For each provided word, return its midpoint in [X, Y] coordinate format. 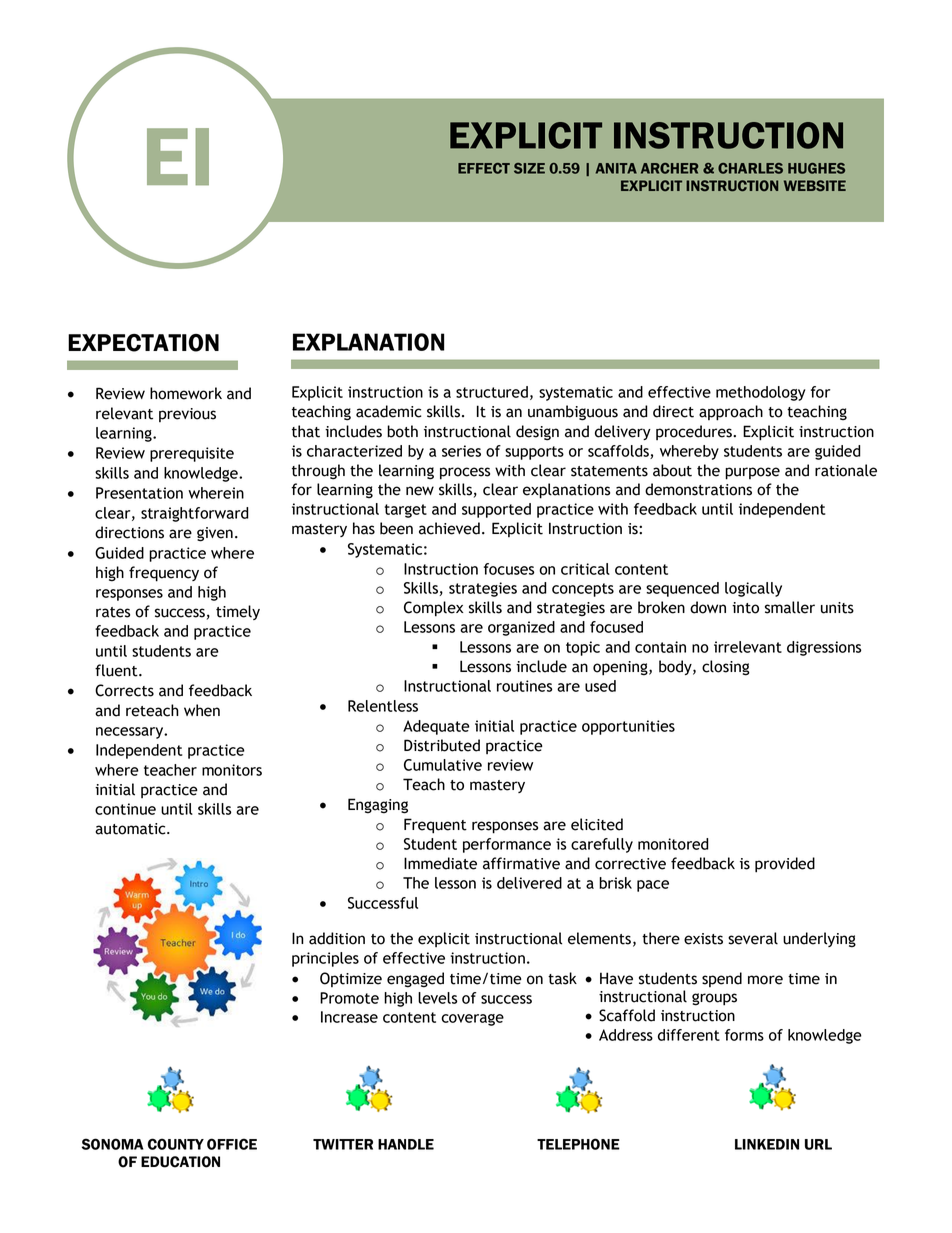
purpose [752, 473]
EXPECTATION [143, 343]
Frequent [435, 826]
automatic [131, 829]
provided [785, 865]
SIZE [529, 168]
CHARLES [750, 168]
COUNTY [176, 1144]
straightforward [195, 514]
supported [496, 510]
